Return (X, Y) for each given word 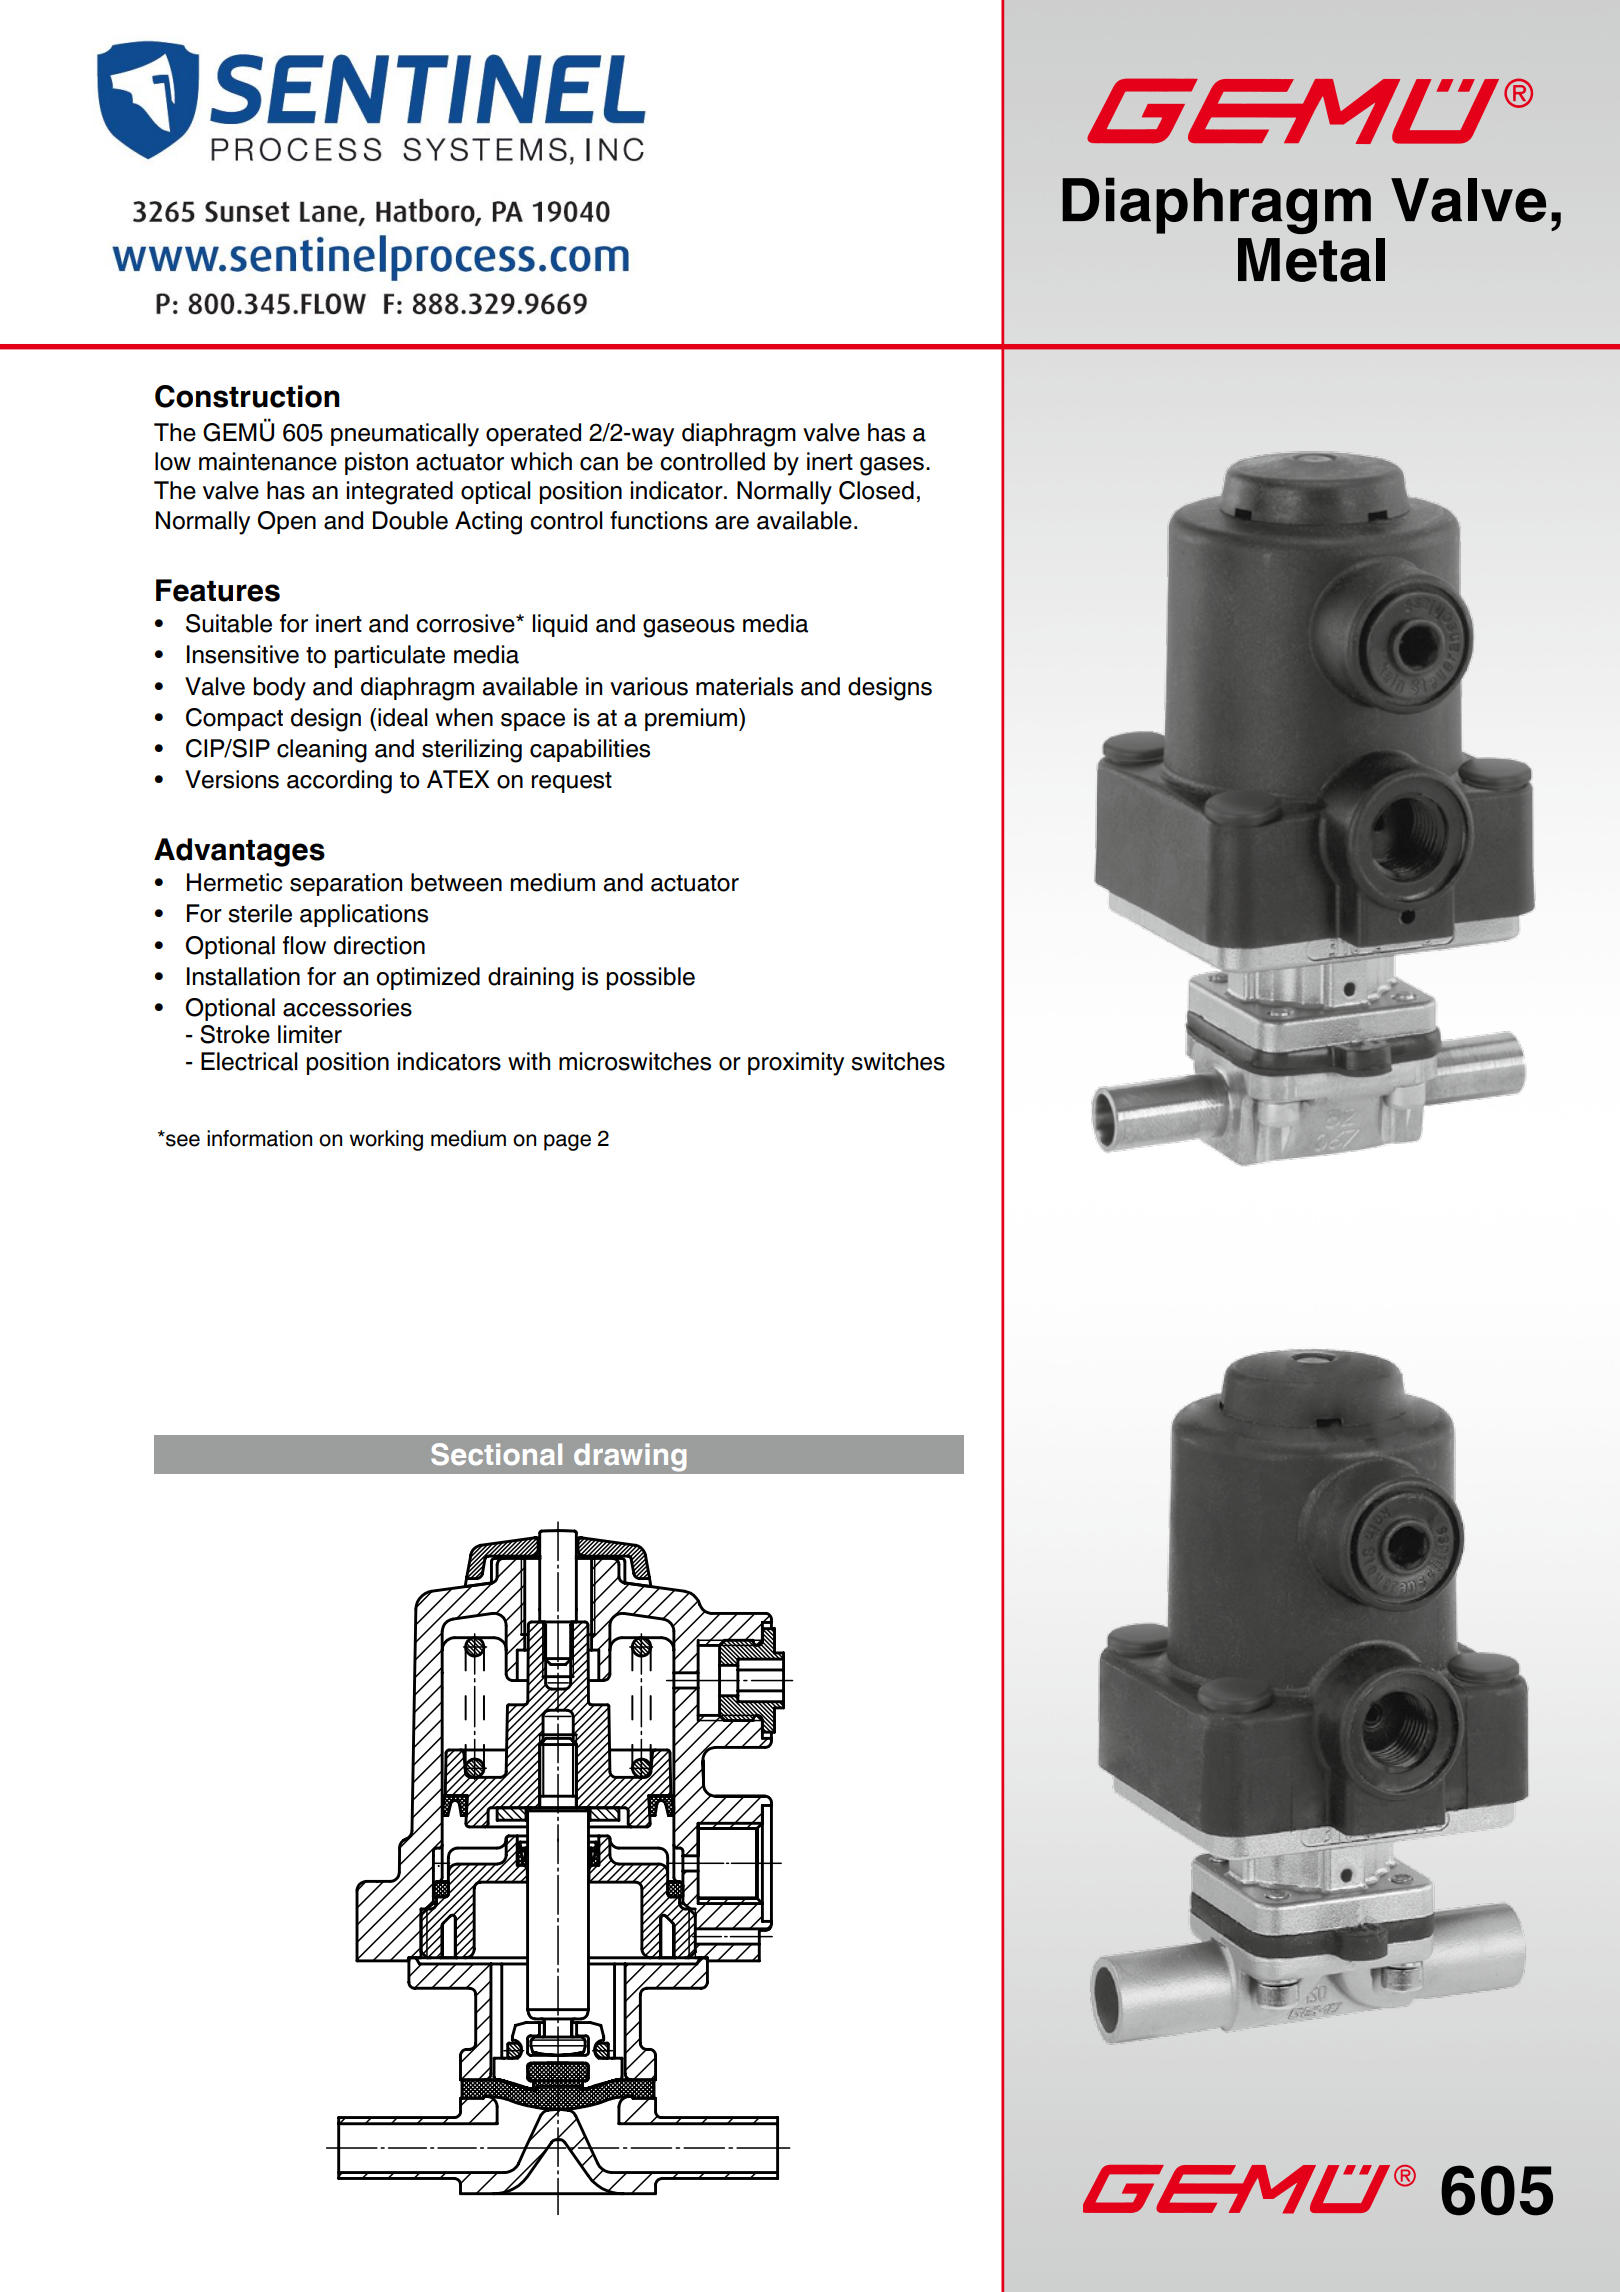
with (529, 1061)
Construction (247, 396)
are (732, 523)
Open (287, 522)
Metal (1311, 260)
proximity (796, 1064)
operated (533, 434)
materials (744, 686)
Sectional (496, 1454)
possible (651, 978)
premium (692, 719)
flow (304, 945)
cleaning (322, 751)
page (567, 1142)
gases (892, 466)
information (259, 1138)
